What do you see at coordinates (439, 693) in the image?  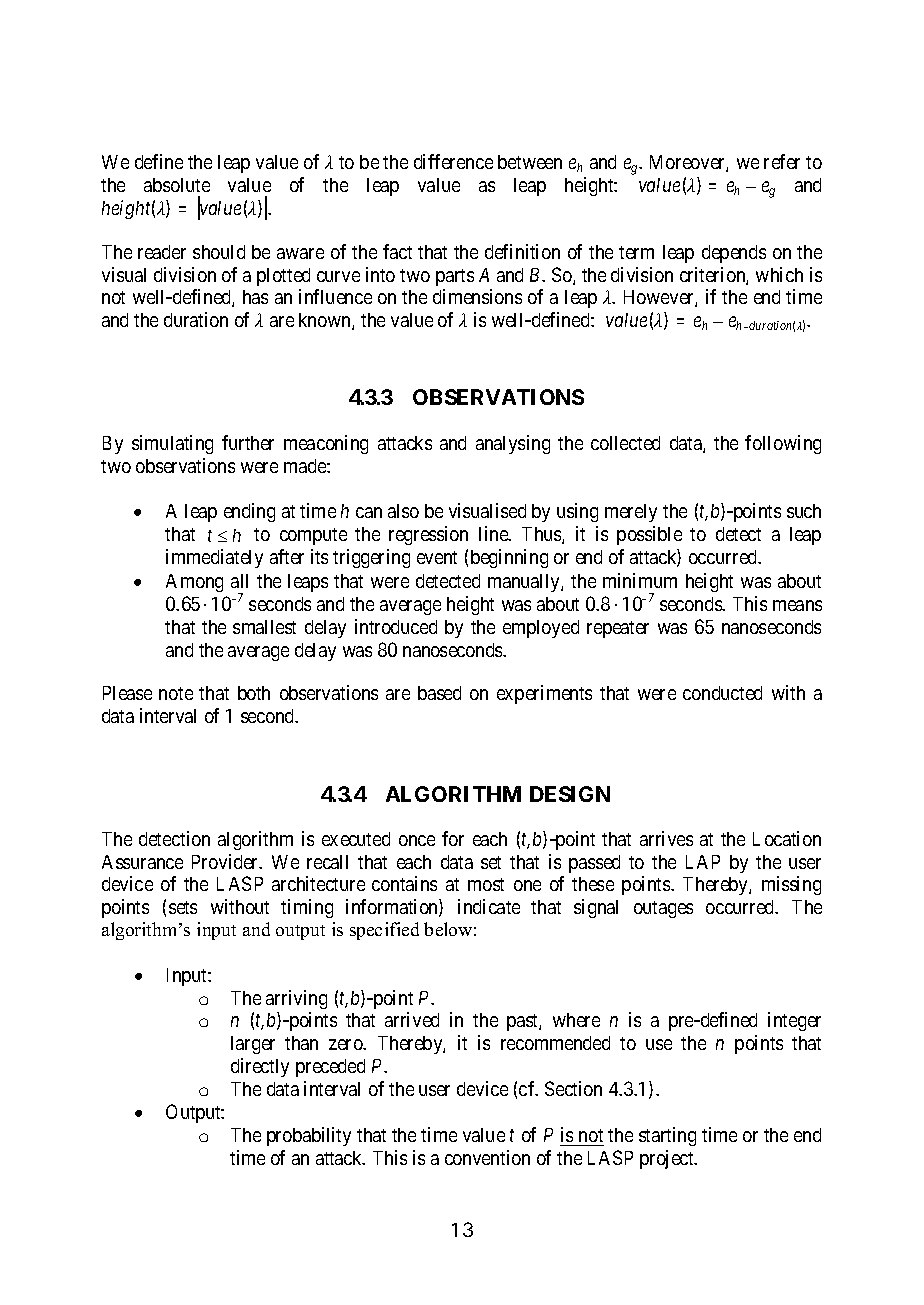 I see `based` at bounding box center [439, 693].
